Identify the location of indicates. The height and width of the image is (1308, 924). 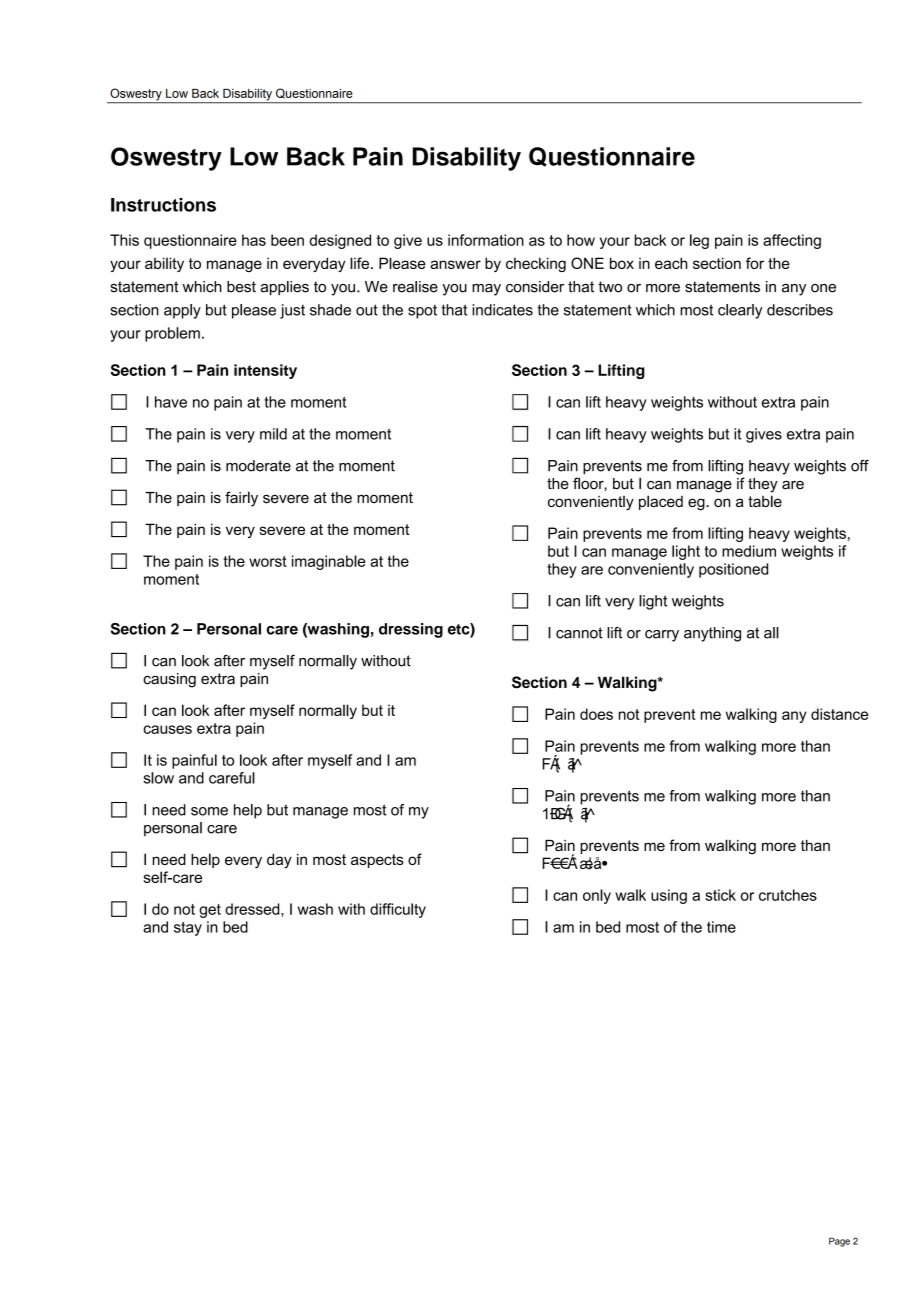
(502, 310).
